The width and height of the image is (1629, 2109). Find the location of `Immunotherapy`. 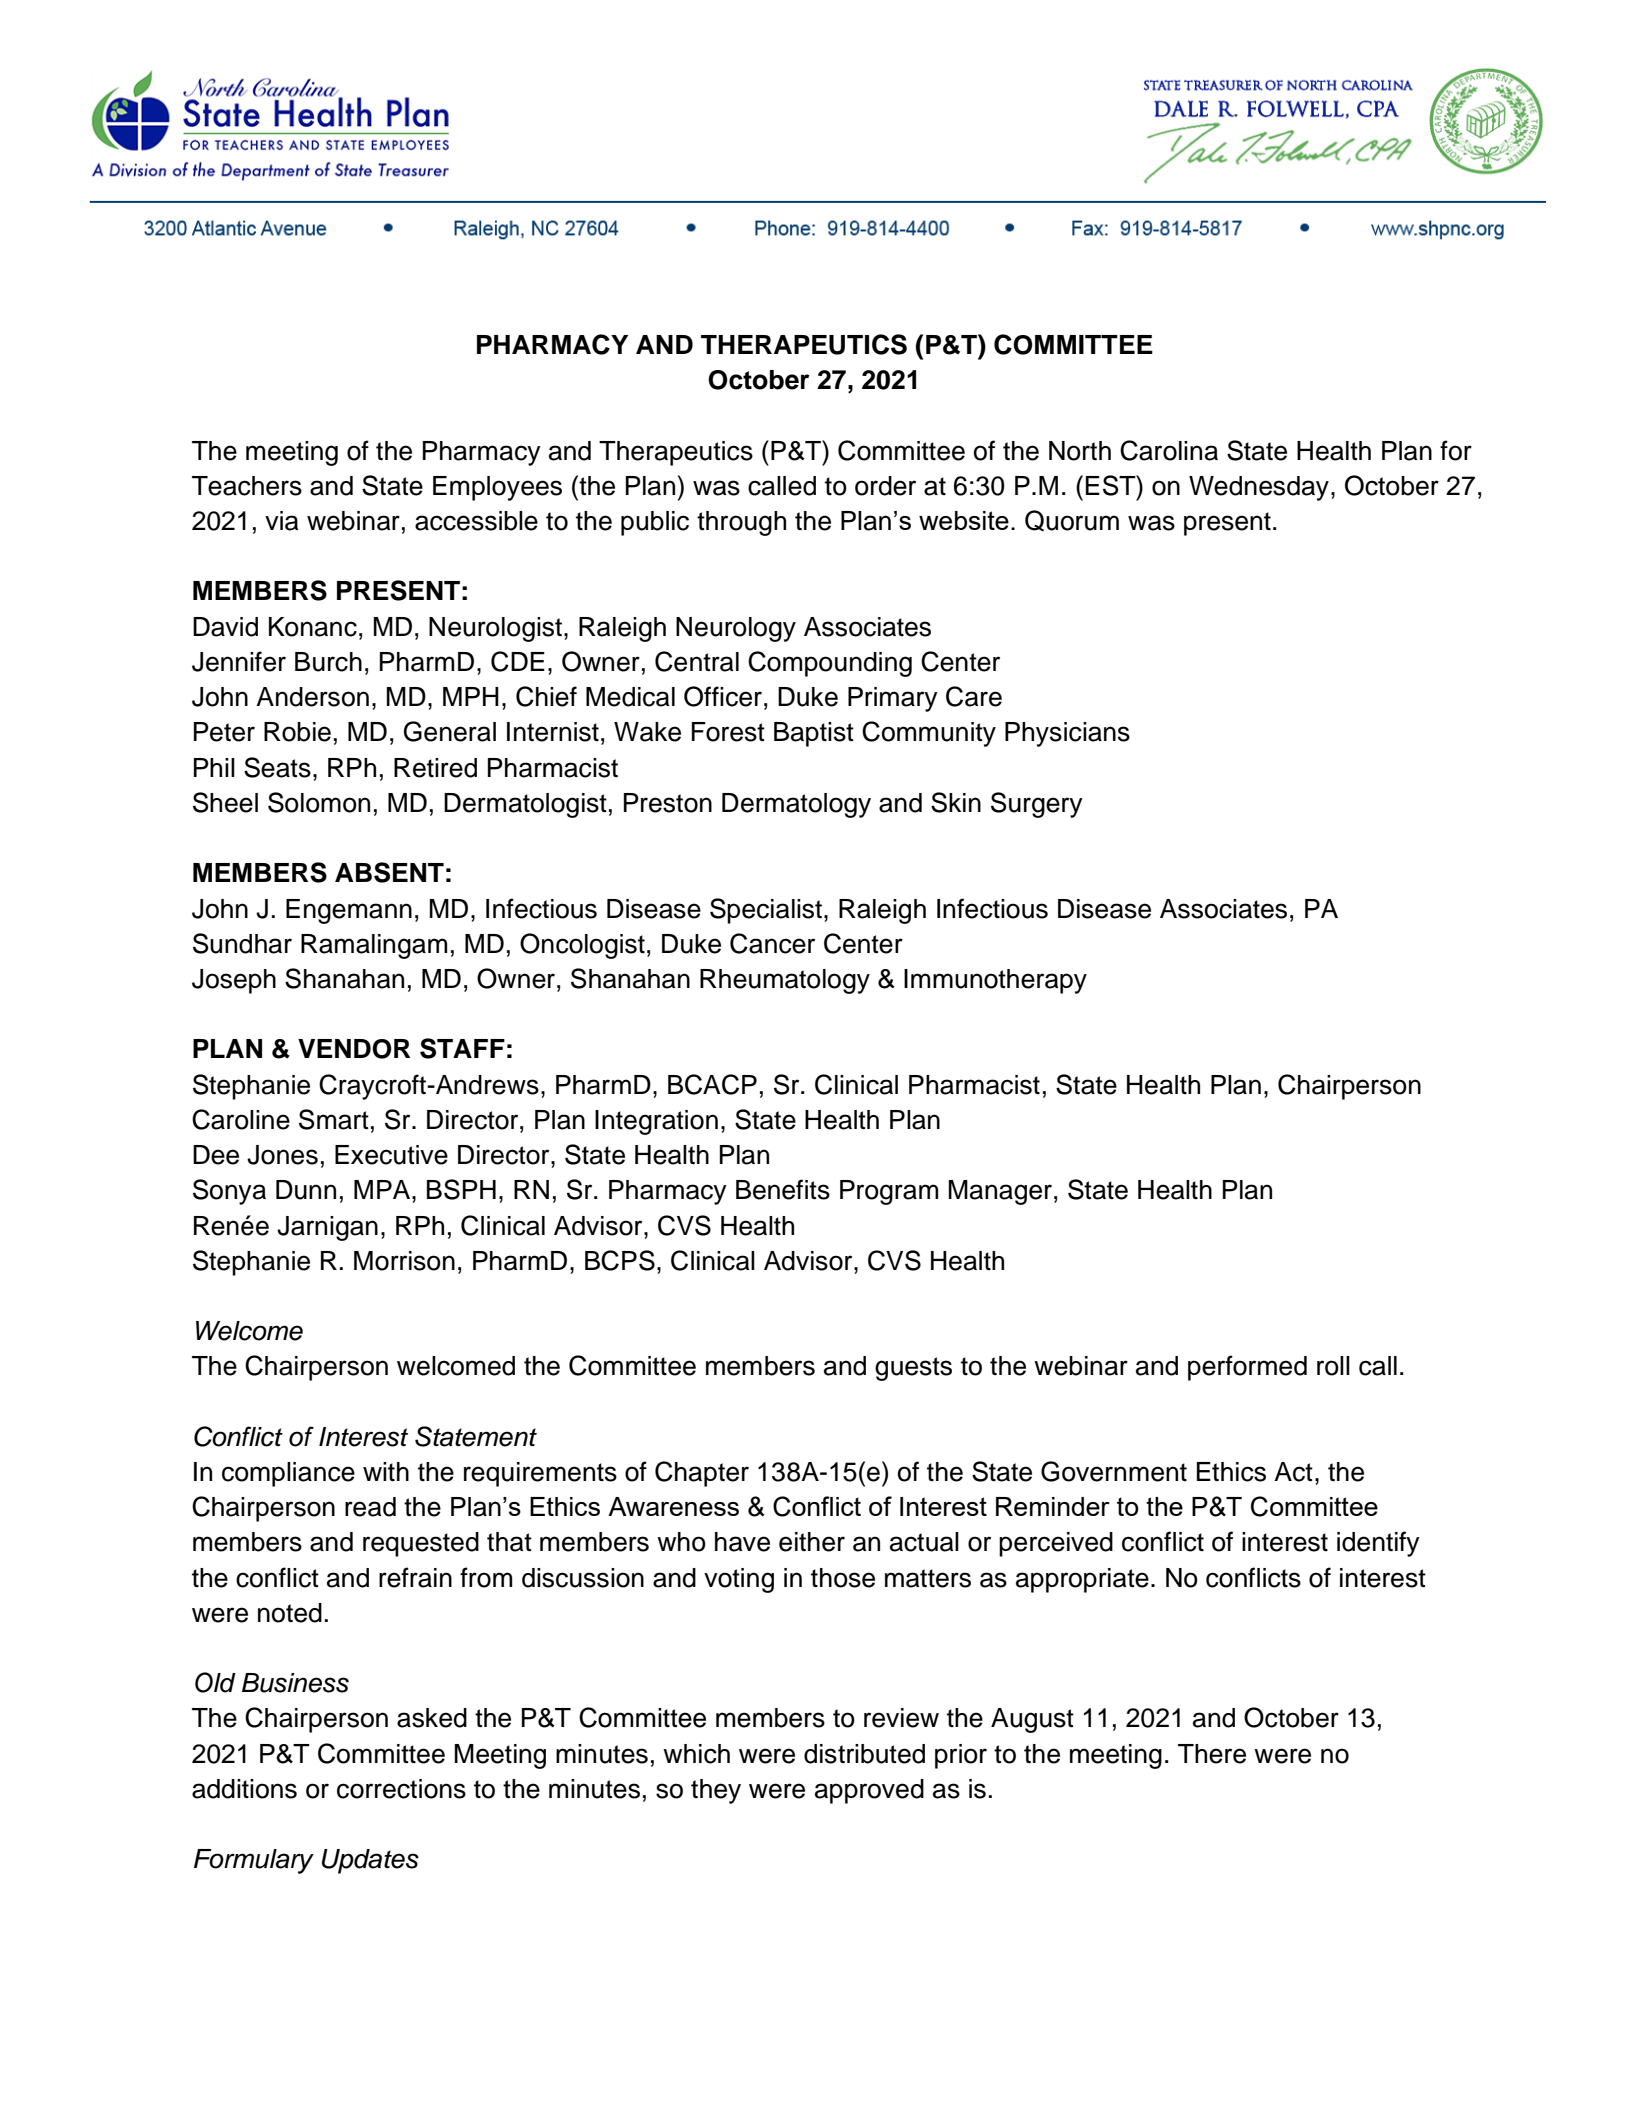

Immunotherapy is located at coordinates (995, 981).
